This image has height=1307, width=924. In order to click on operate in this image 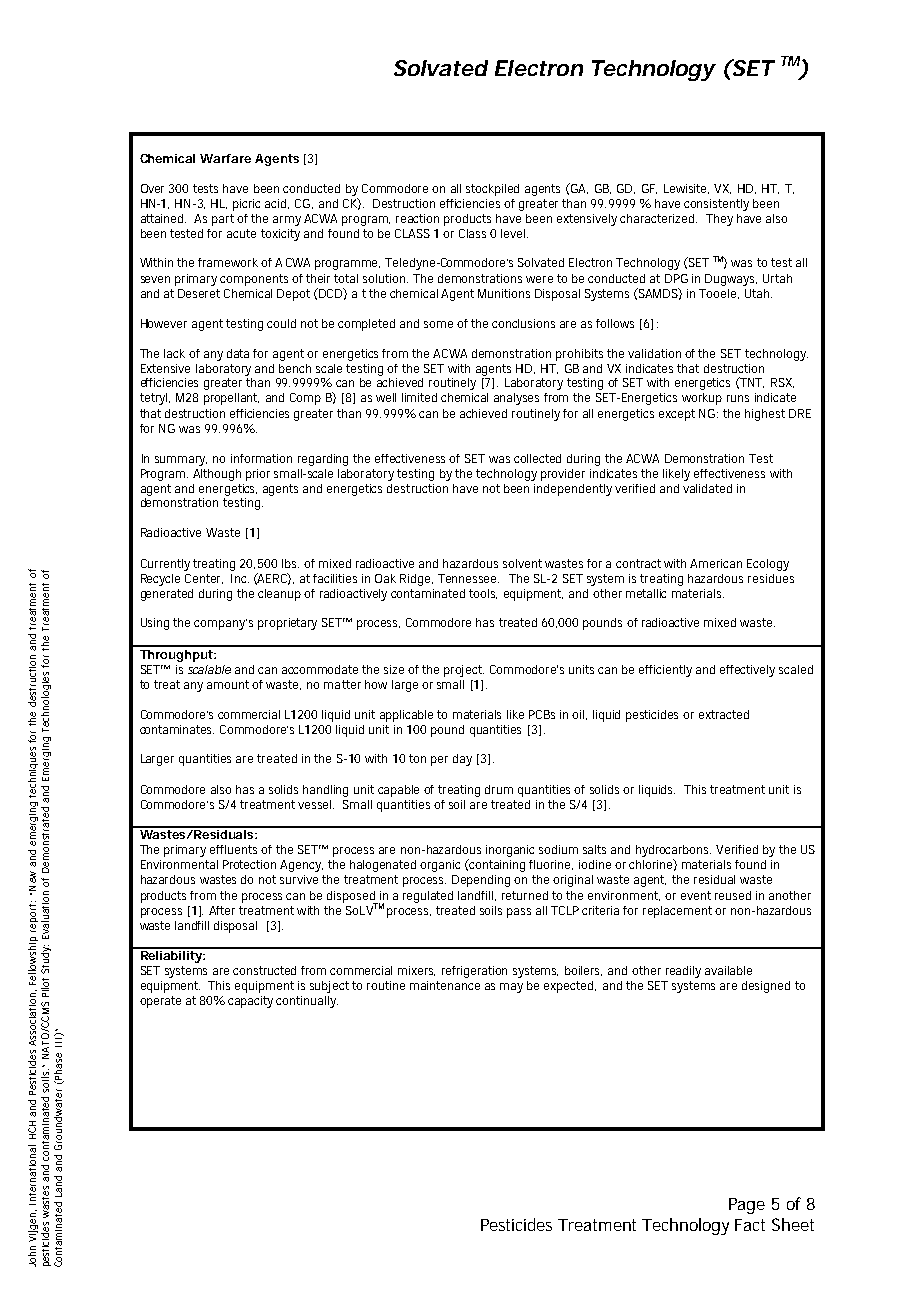, I will do `click(160, 1002)`.
